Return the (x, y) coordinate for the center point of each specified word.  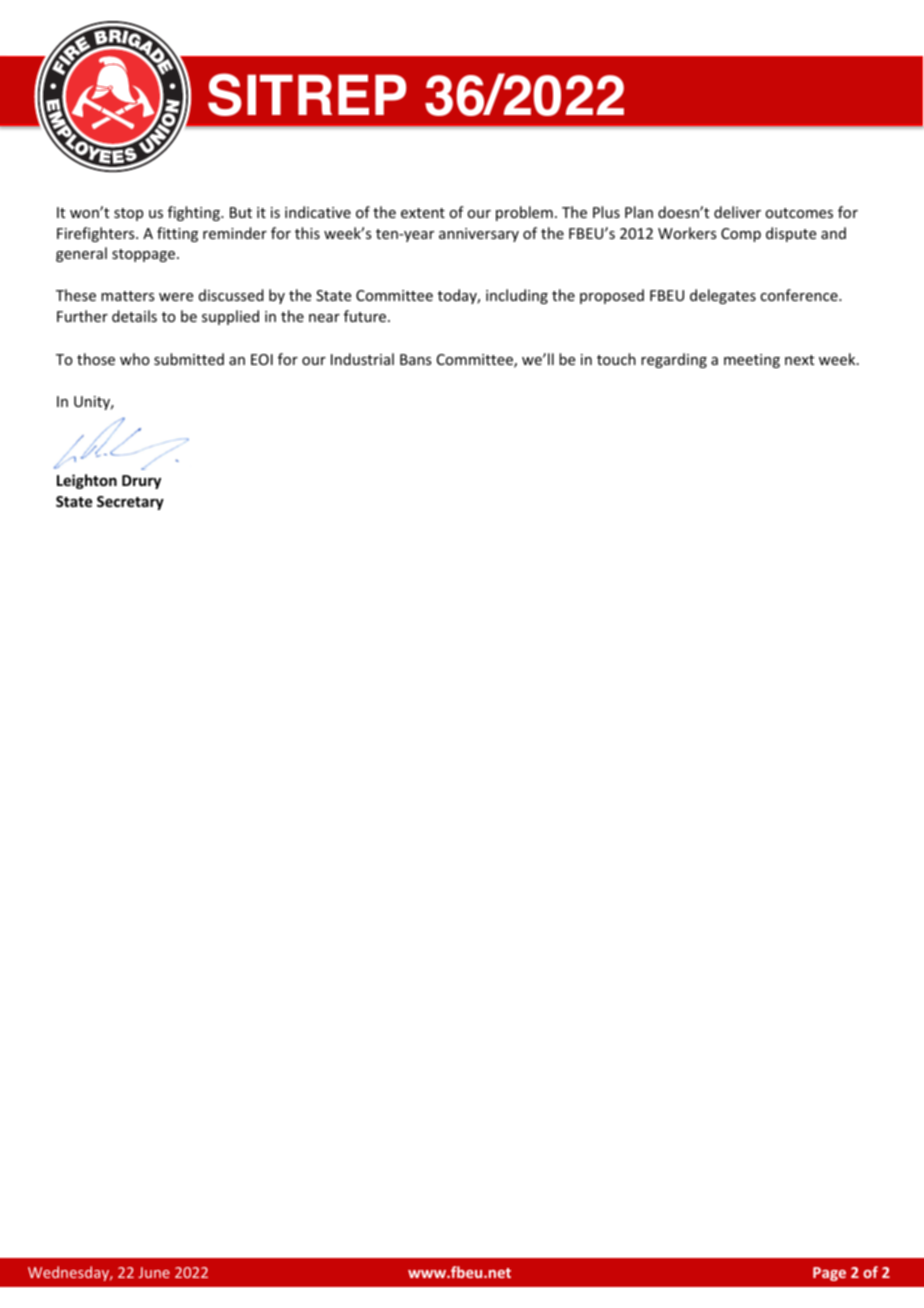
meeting (752, 361)
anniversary (479, 235)
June (154, 1272)
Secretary (130, 503)
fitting (177, 234)
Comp (741, 235)
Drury (141, 482)
